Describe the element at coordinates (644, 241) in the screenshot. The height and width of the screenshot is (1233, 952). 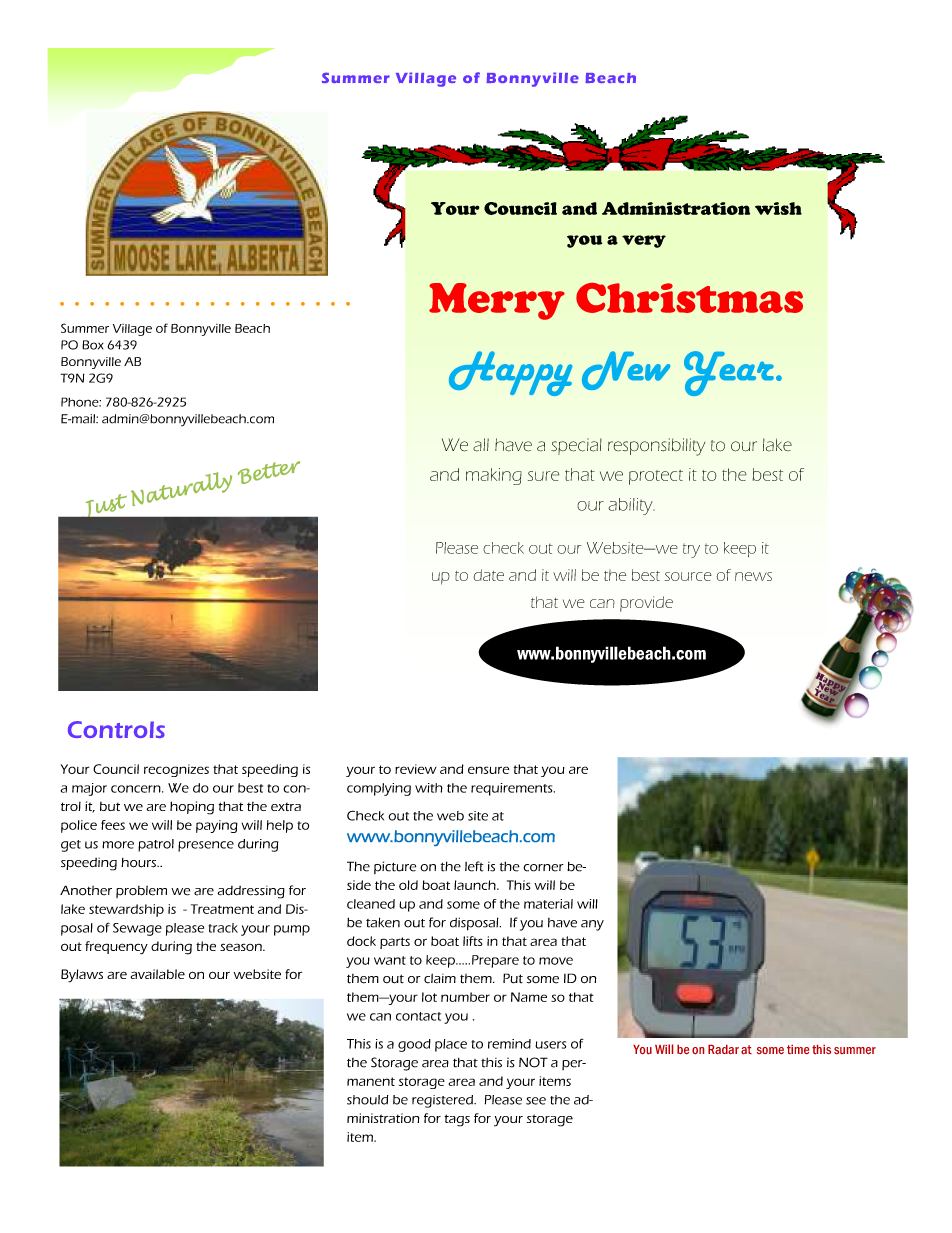
I see `very` at that location.
